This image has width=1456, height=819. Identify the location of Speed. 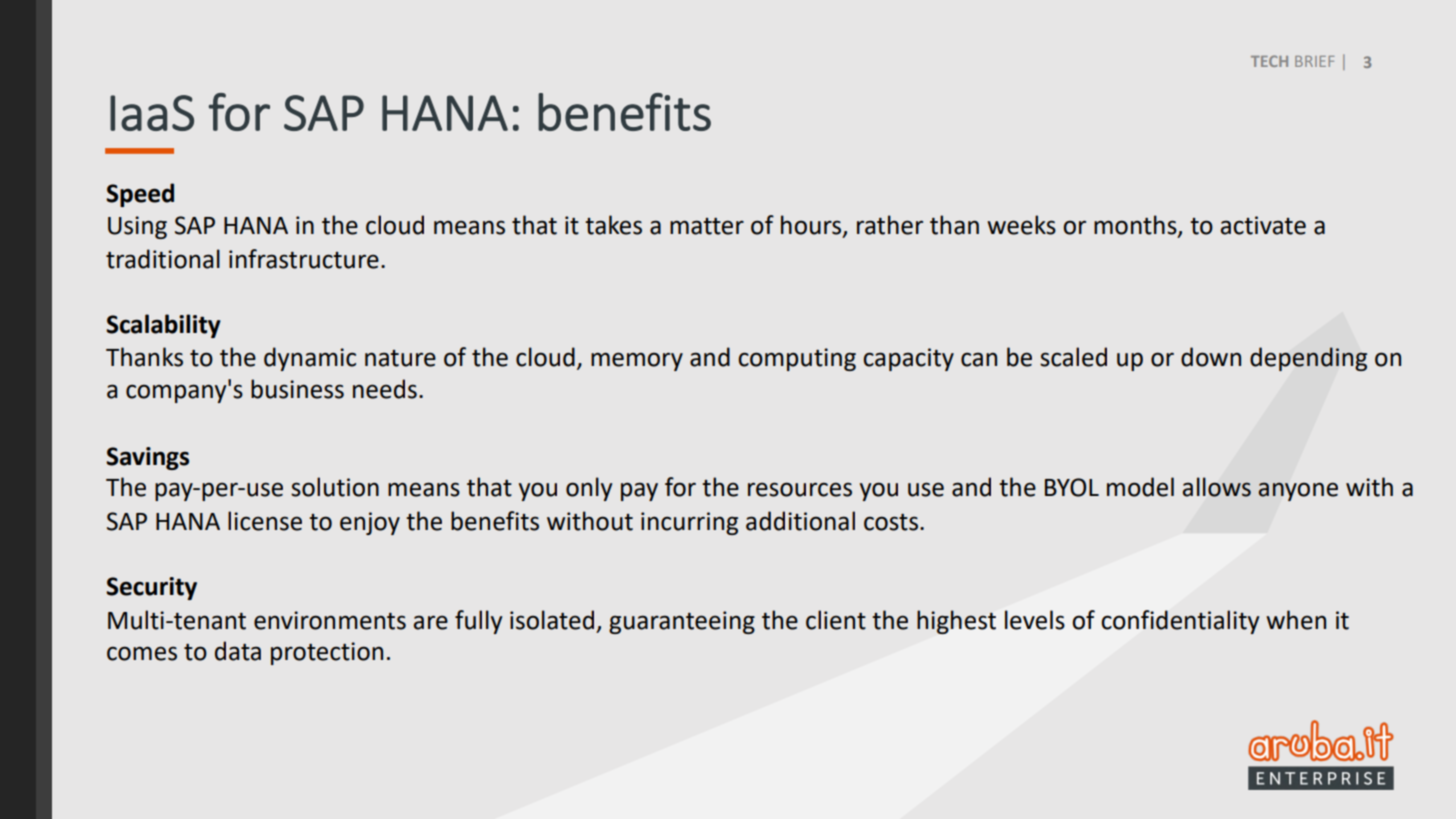
(140, 195).
